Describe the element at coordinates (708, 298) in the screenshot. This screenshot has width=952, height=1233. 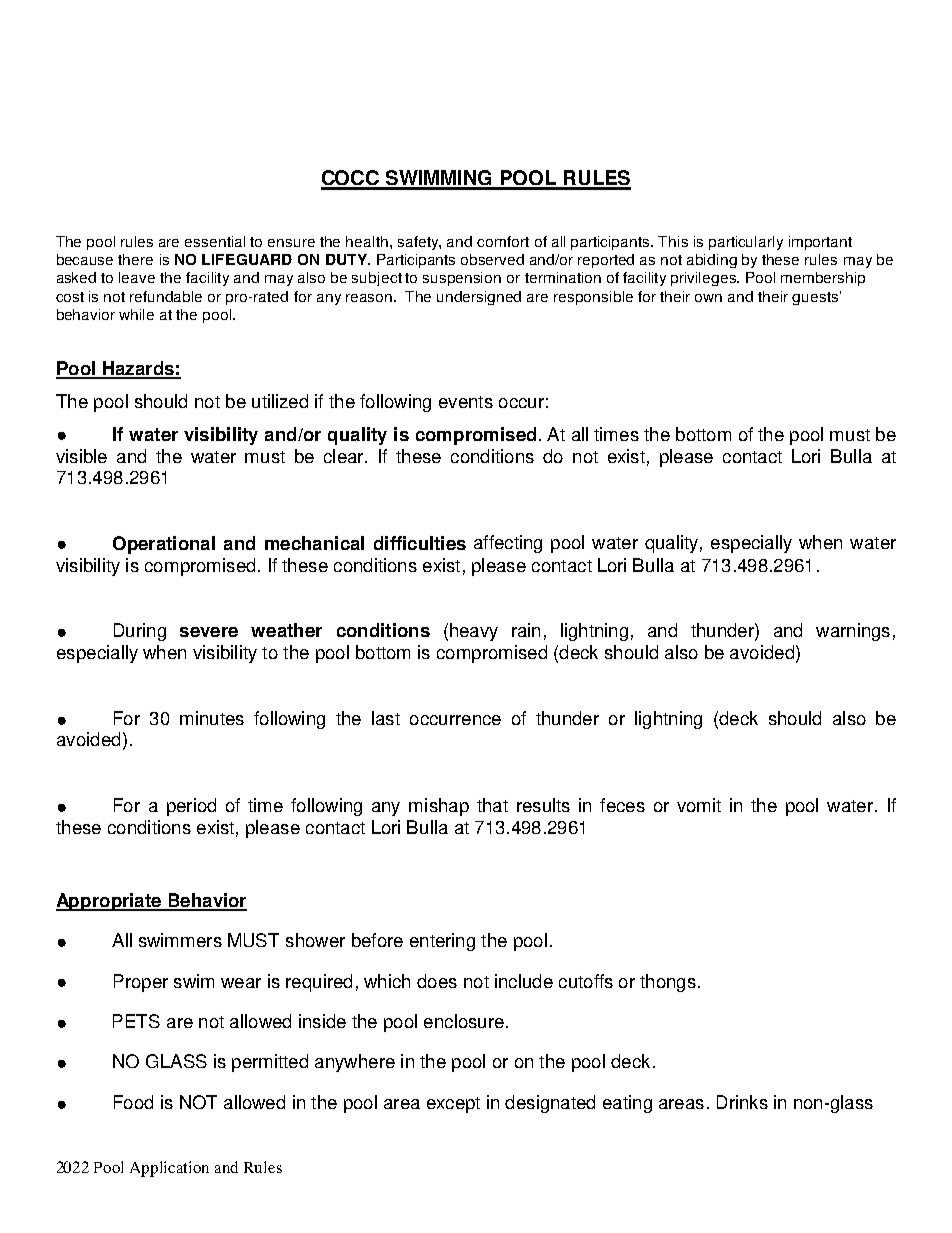
I see `own` at that location.
